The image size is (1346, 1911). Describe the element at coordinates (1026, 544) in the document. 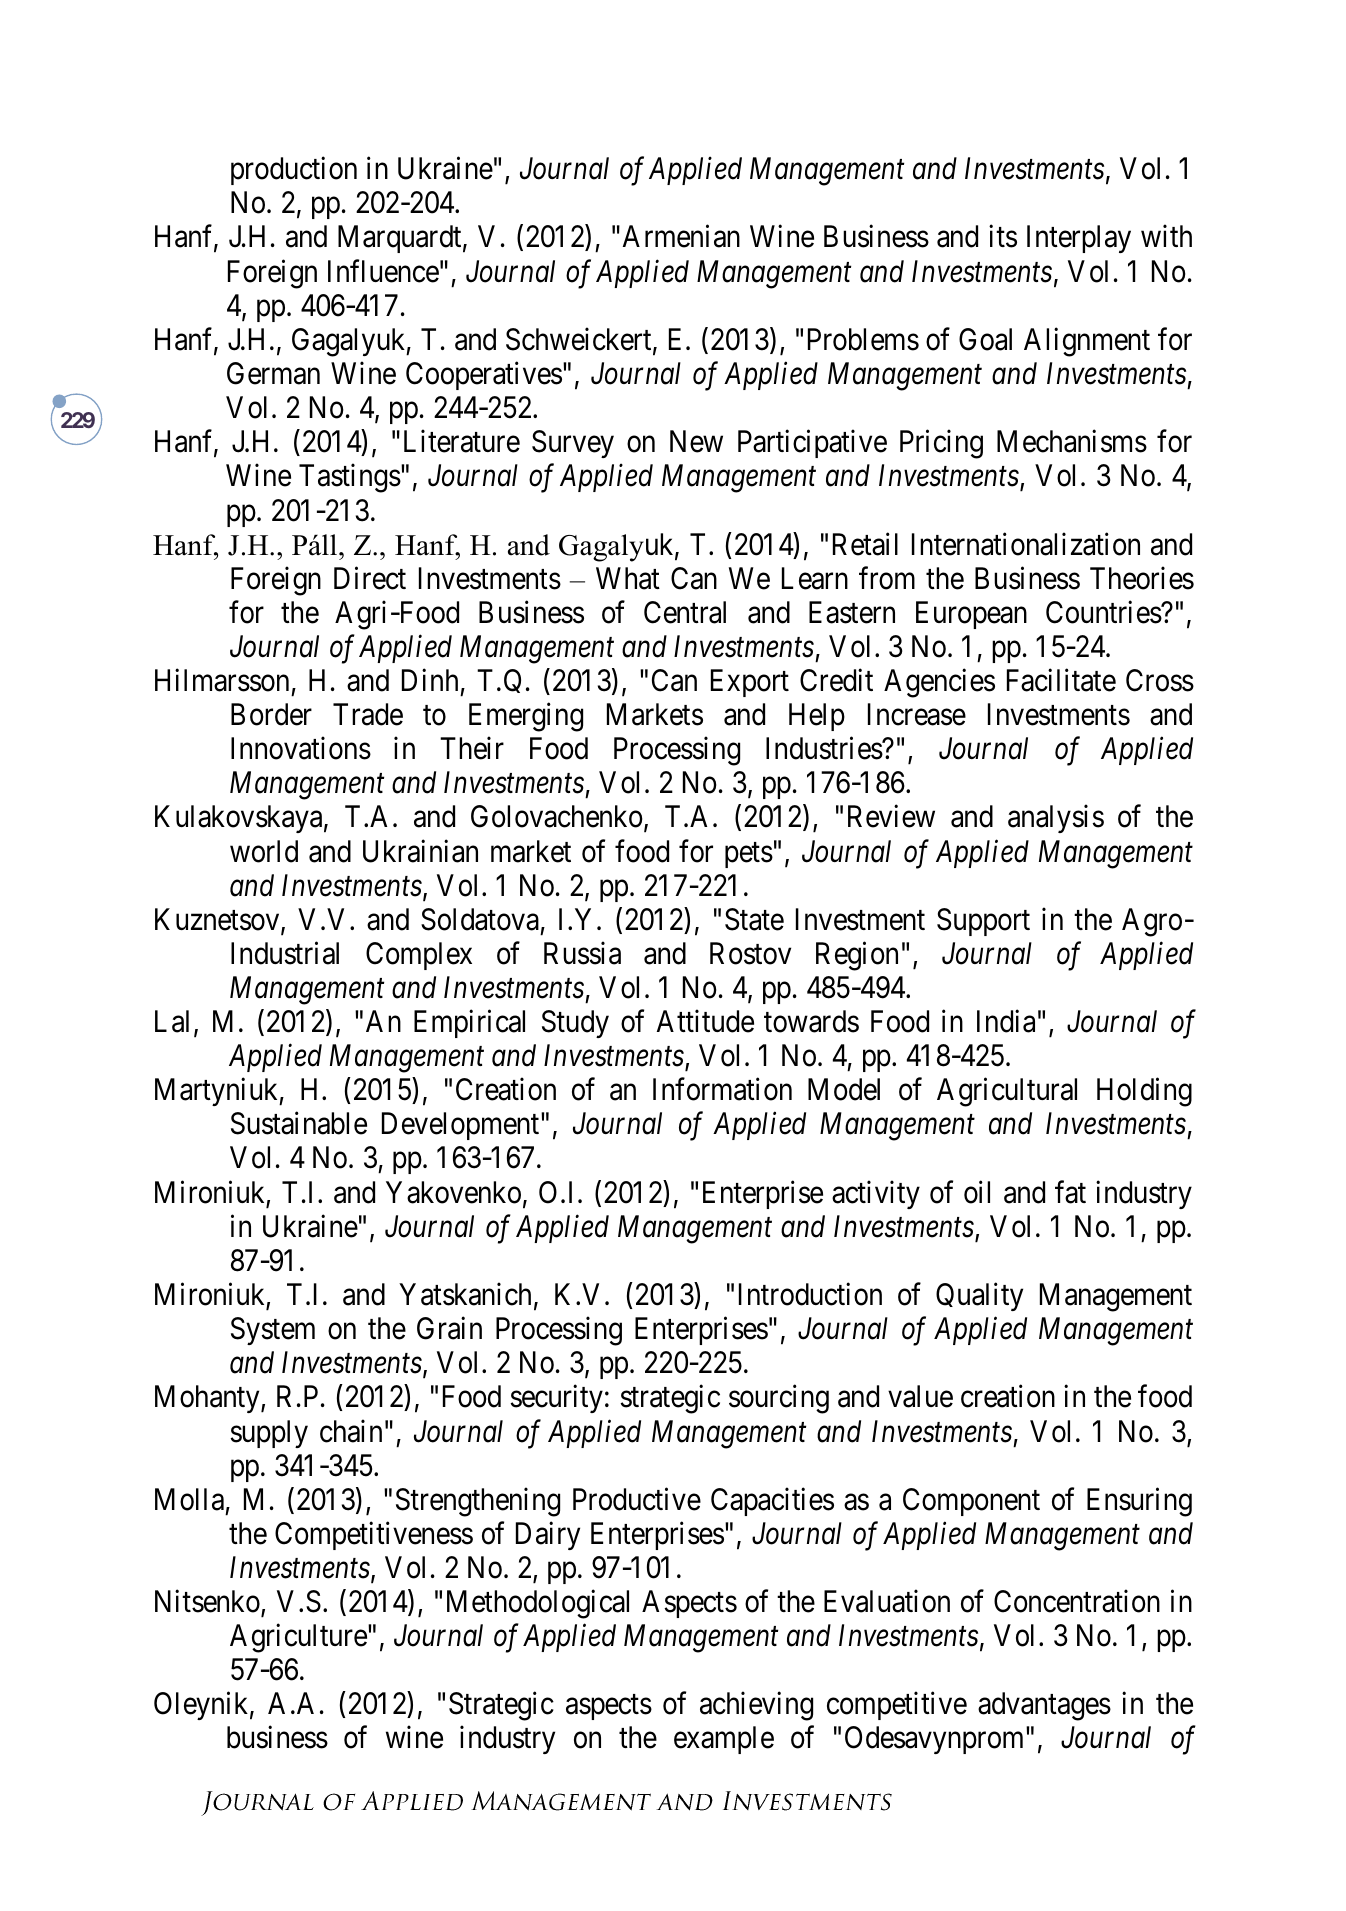

I see `Internationalization` at that location.
